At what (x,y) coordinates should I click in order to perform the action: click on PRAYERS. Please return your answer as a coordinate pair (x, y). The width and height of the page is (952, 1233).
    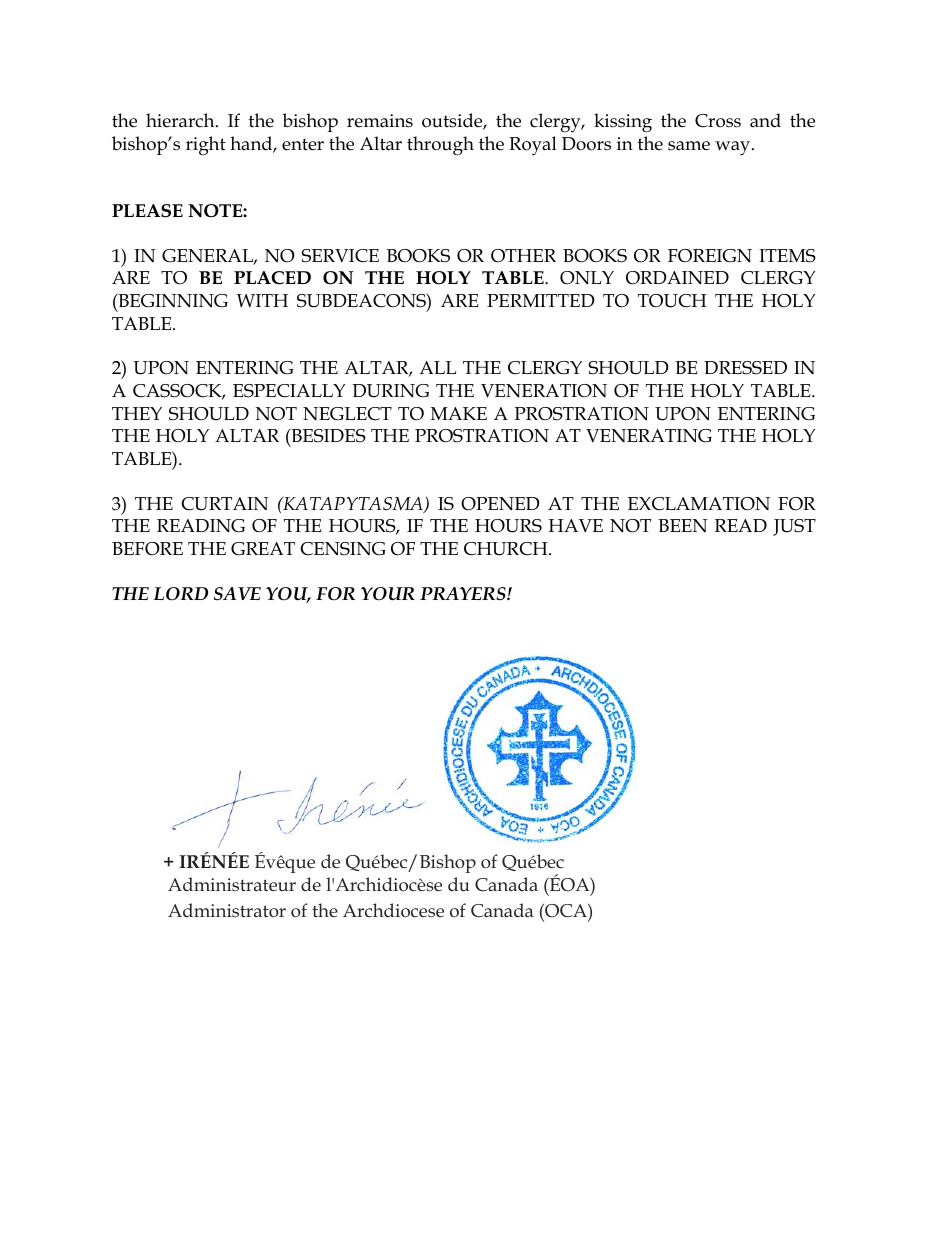
    Looking at the image, I should click on (464, 594).
